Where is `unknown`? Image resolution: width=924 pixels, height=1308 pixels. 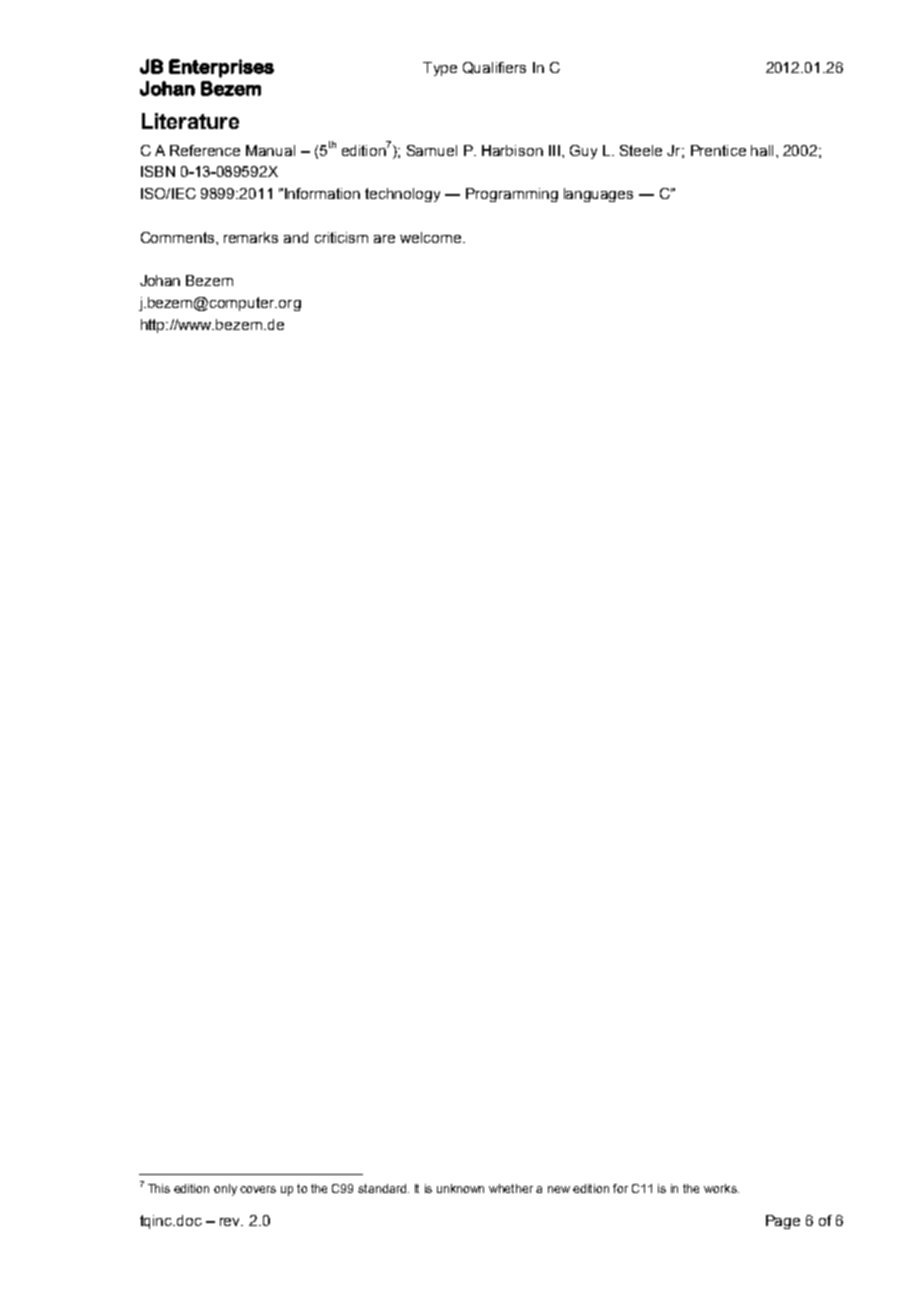
unknown is located at coordinates (460, 1188).
